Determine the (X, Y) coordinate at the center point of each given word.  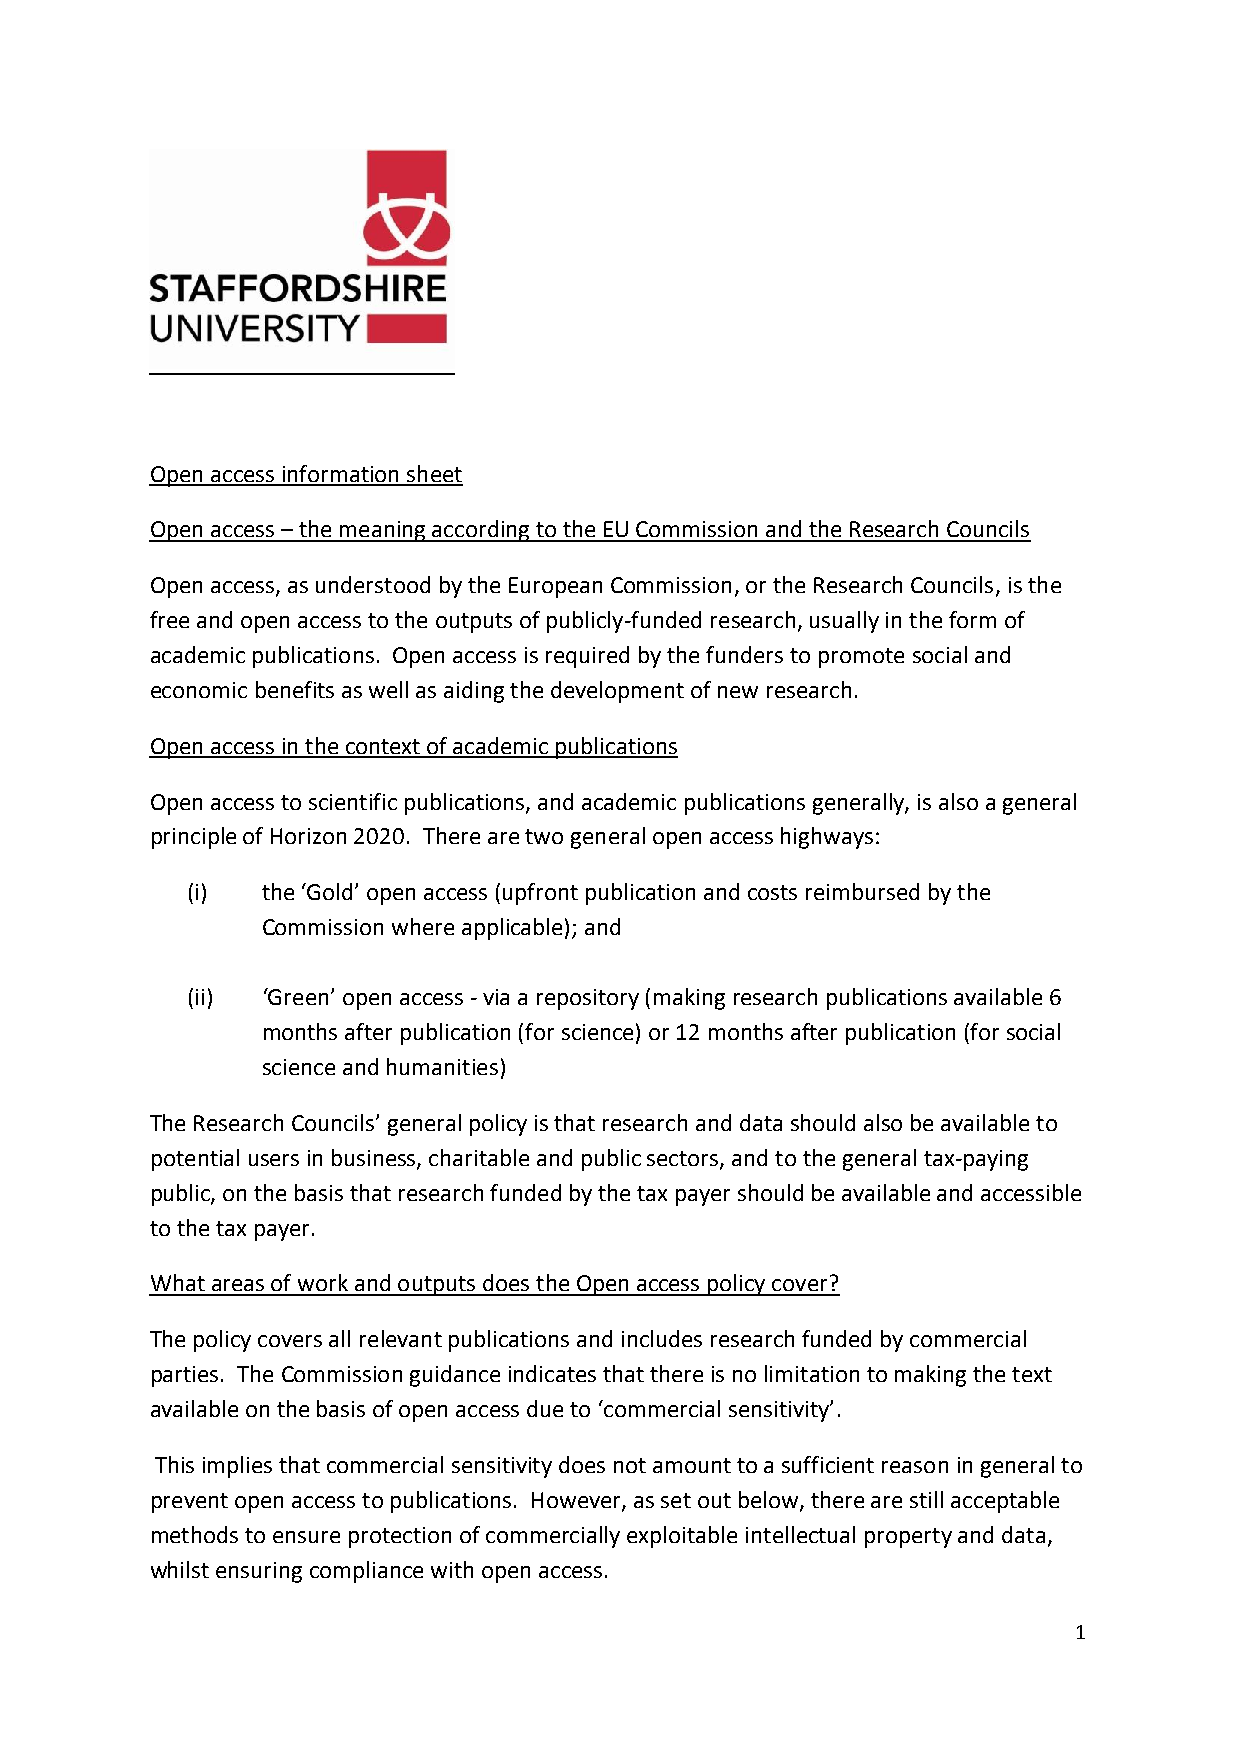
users (274, 1160)
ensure (306, 1537)
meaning (383, 531)
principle (194, 838)
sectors (684, 1159)
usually (844, 622)
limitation (812, 1373)
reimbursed (862, 891)
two (544, 836)
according (481, 531)
